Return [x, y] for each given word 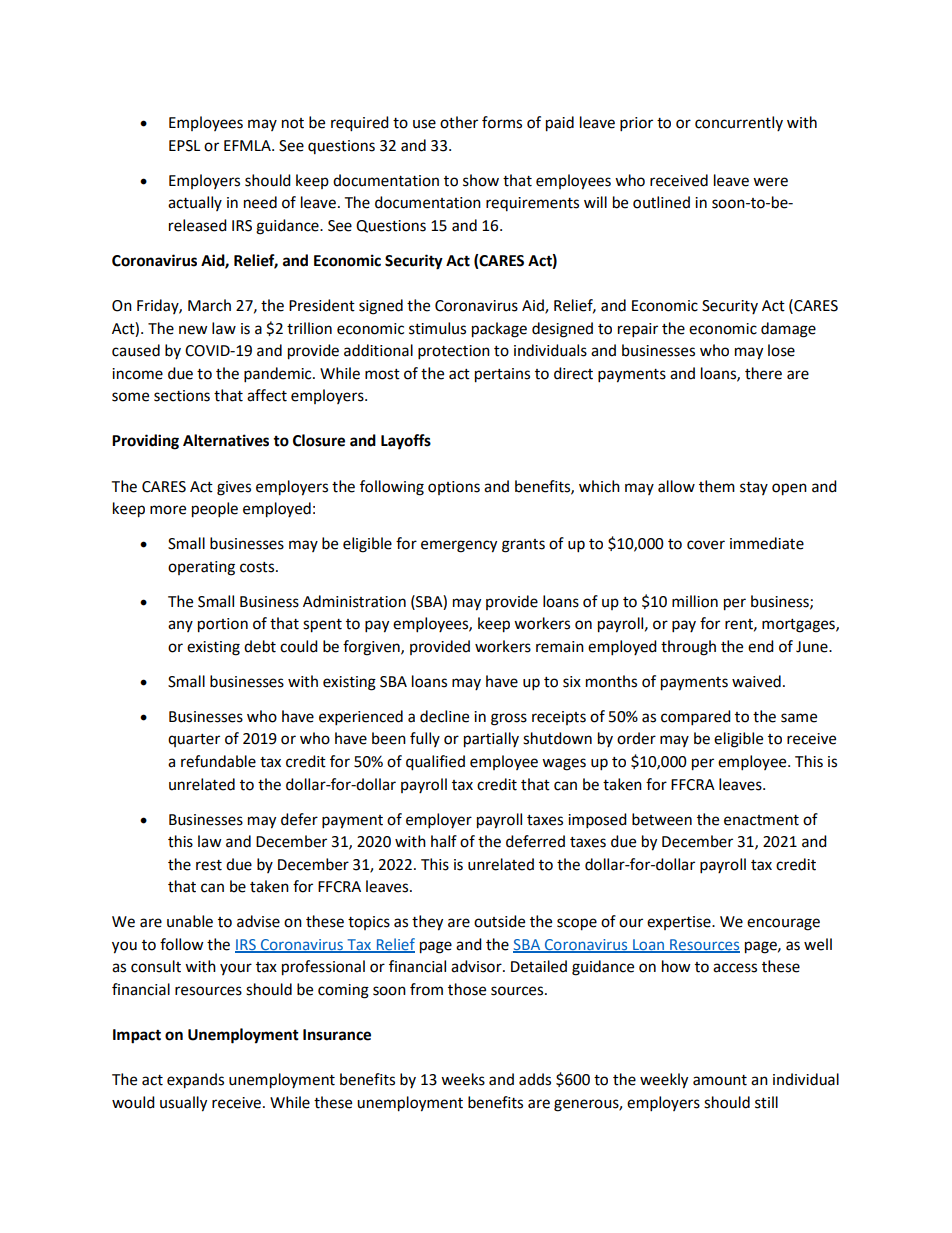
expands [195, 1081]
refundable [218, 761]
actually [195, 203]
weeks [463, 1079]
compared [696, 718]
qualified [435, 763]
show [481, 180]
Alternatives [226, 440]
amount [720, 1080]
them [717, 486]
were [770, 182]
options [454, 488]
